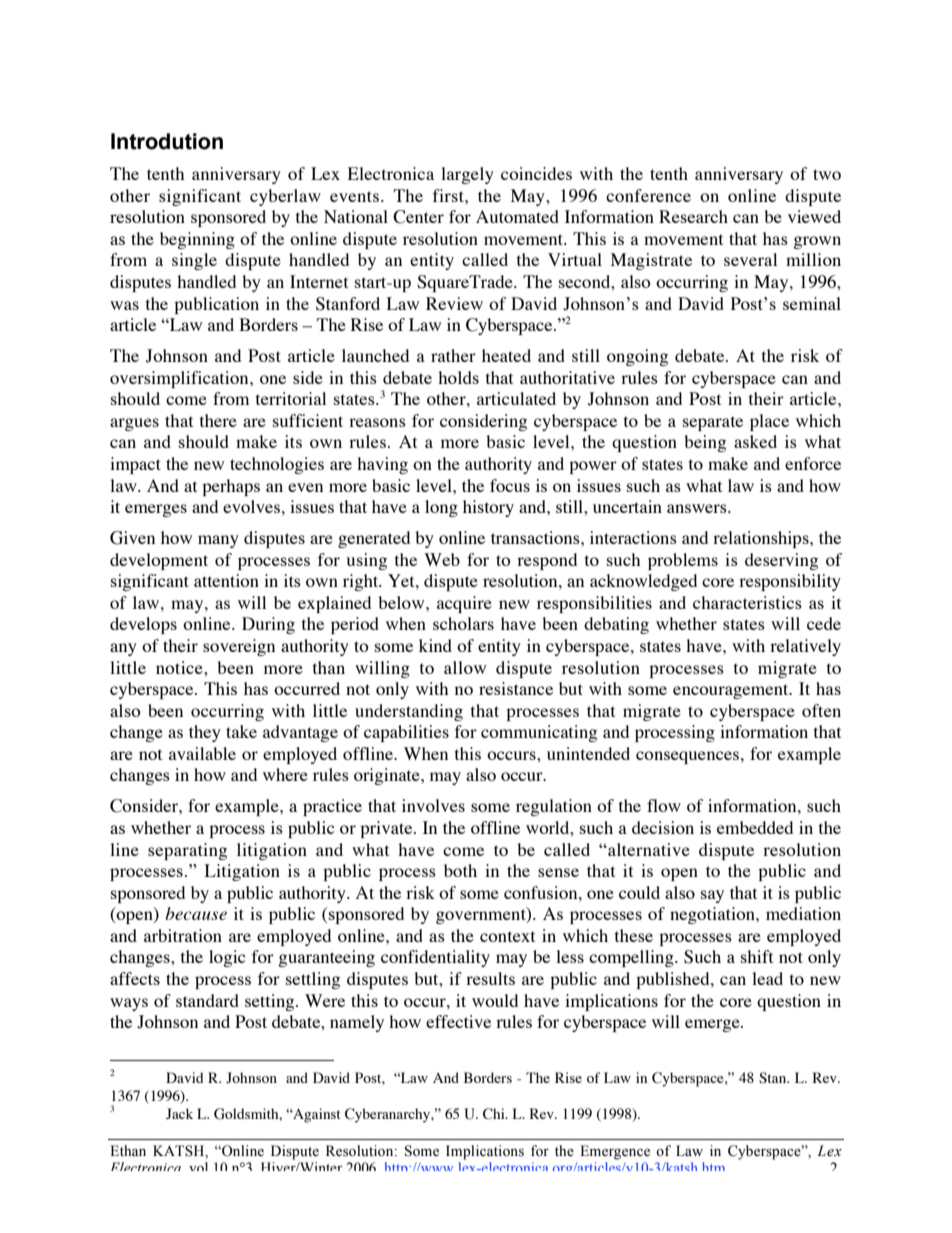 The height and width of the document is (1233, 952). What do you see at coordinates (463, 623) in the document?
I see `scholars` at bounding box center [463, 623].
